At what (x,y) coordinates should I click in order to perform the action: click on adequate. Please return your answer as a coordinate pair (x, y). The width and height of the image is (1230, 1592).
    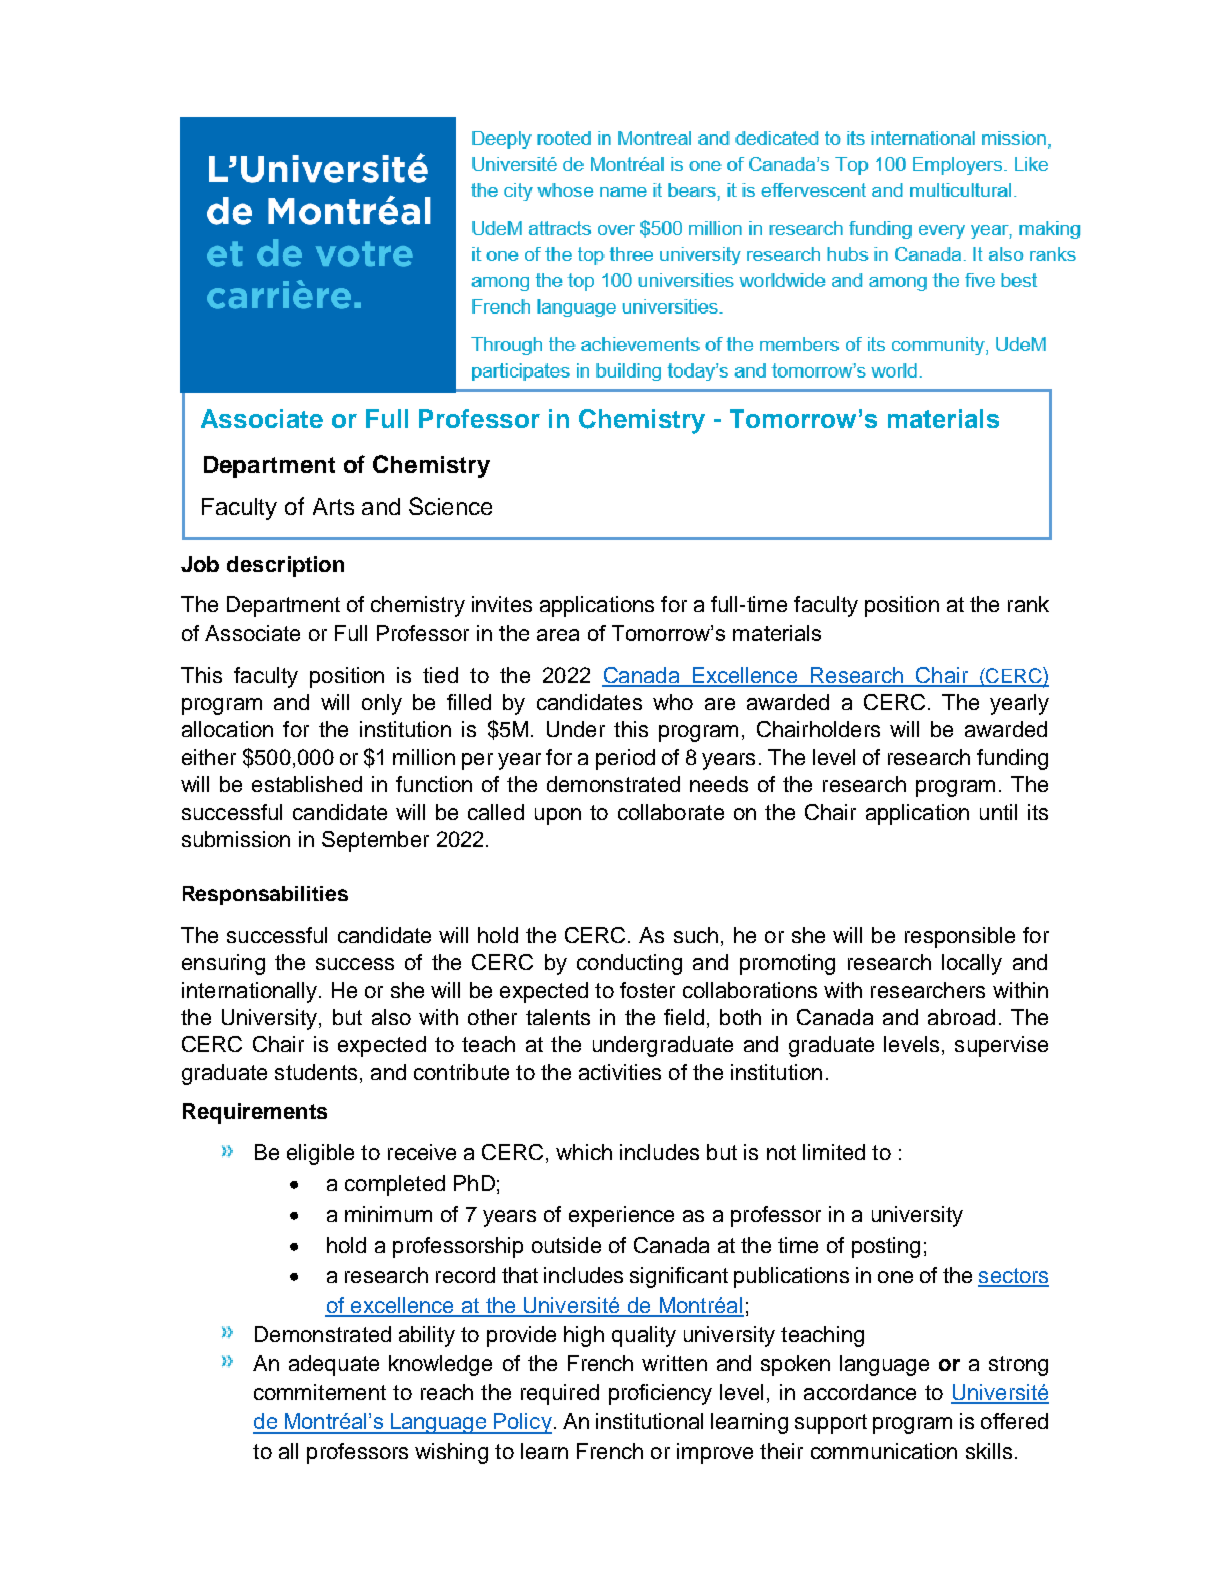
    Looking at the image, I should click on (334, 1365).
